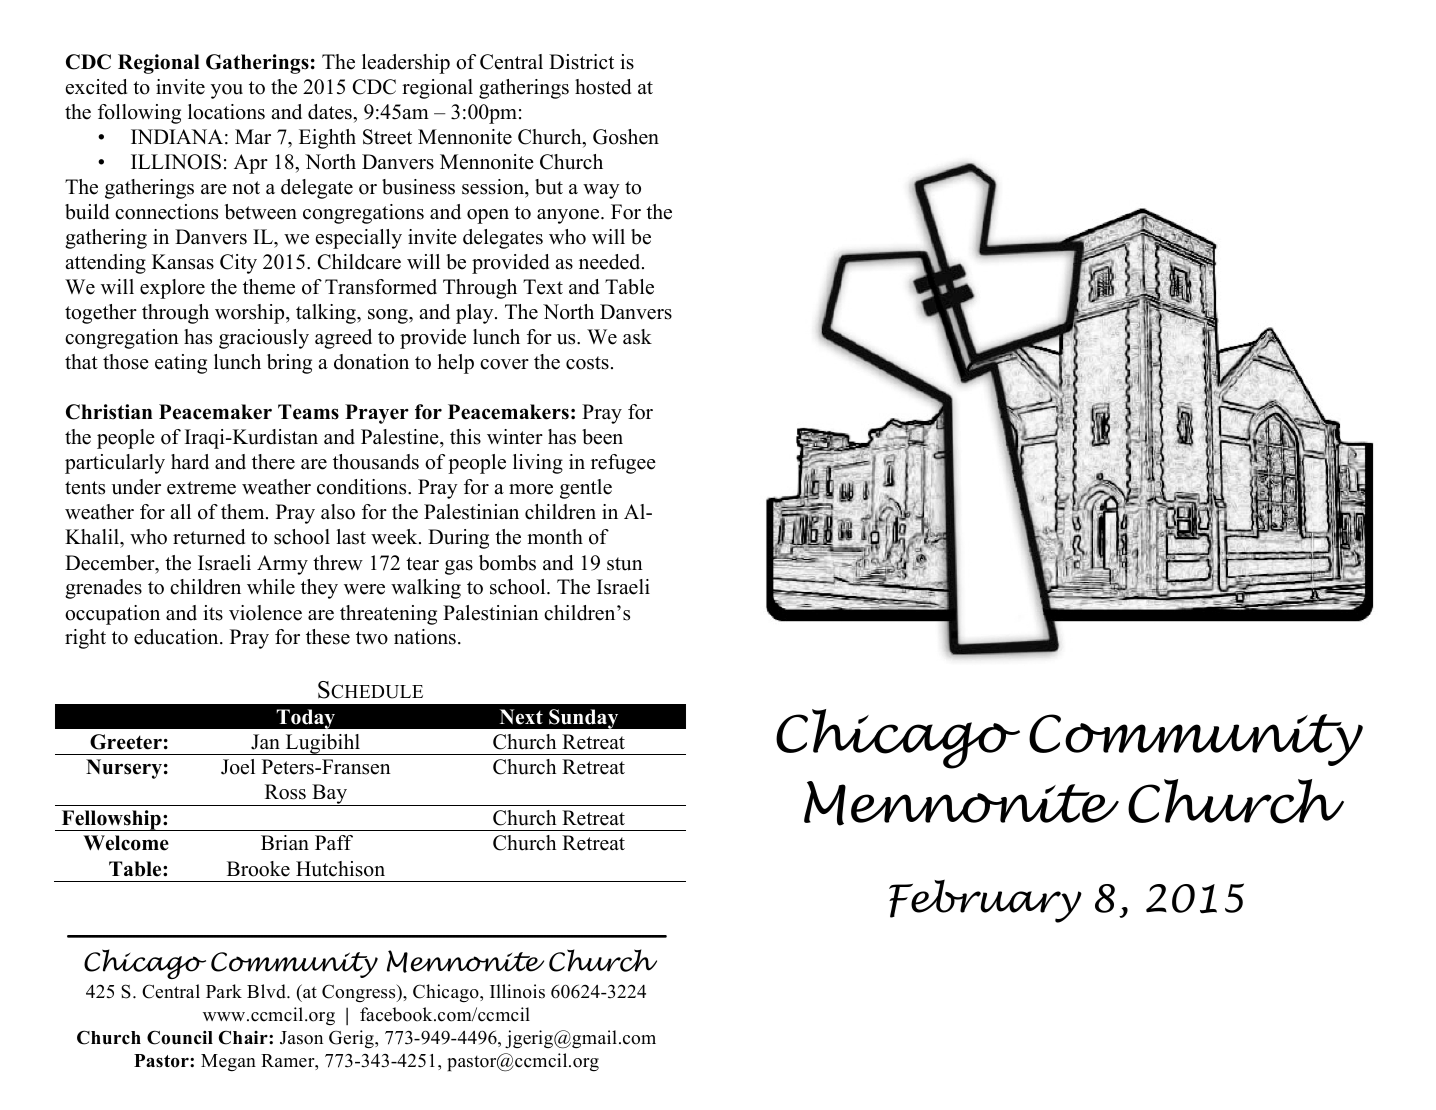  Describe the element at coordinates (637, 337) in the screenshot. I see `ask` at that location.
